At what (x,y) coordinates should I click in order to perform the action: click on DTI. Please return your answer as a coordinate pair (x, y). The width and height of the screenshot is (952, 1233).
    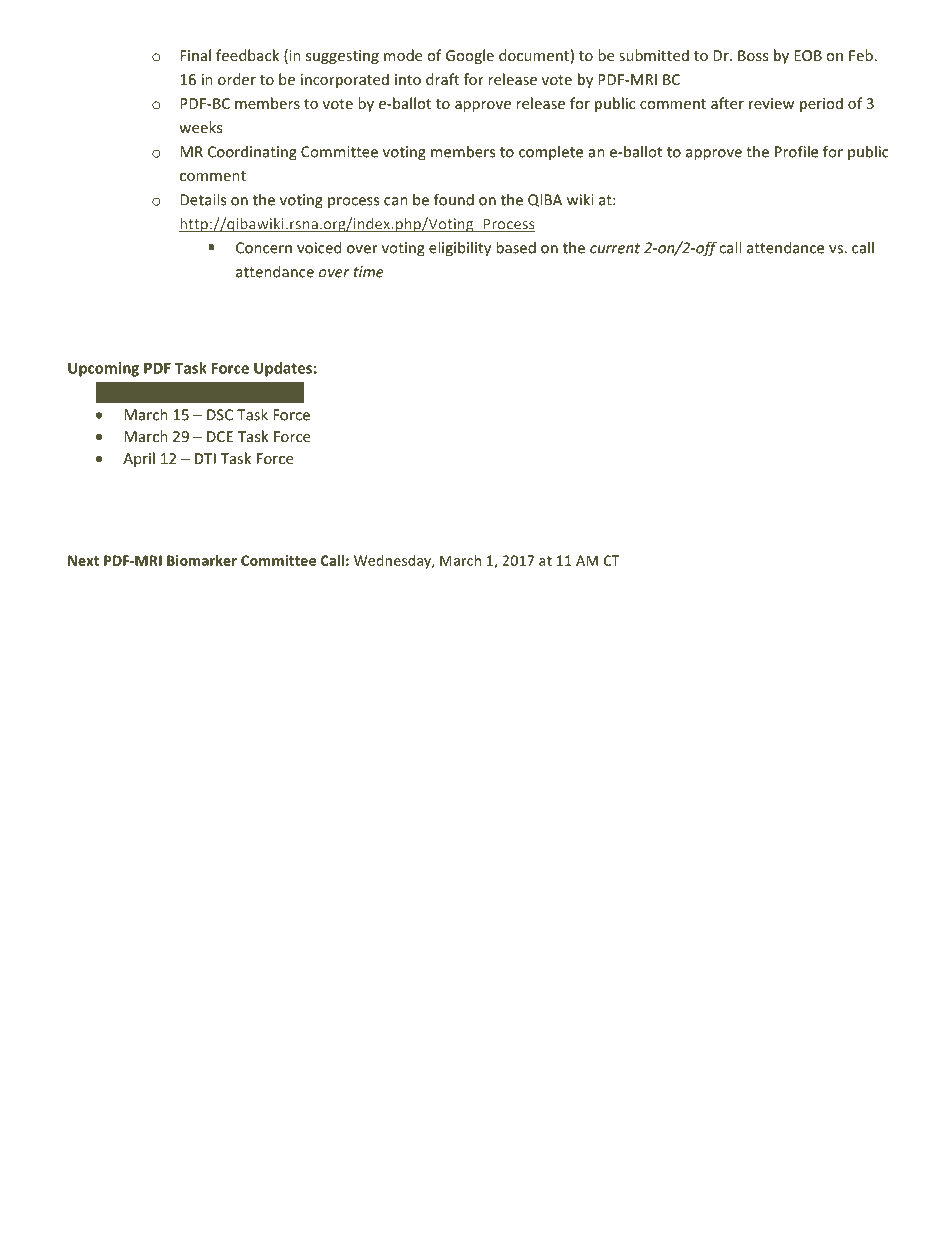
    Looking at the image, I should click on (205, 458).
